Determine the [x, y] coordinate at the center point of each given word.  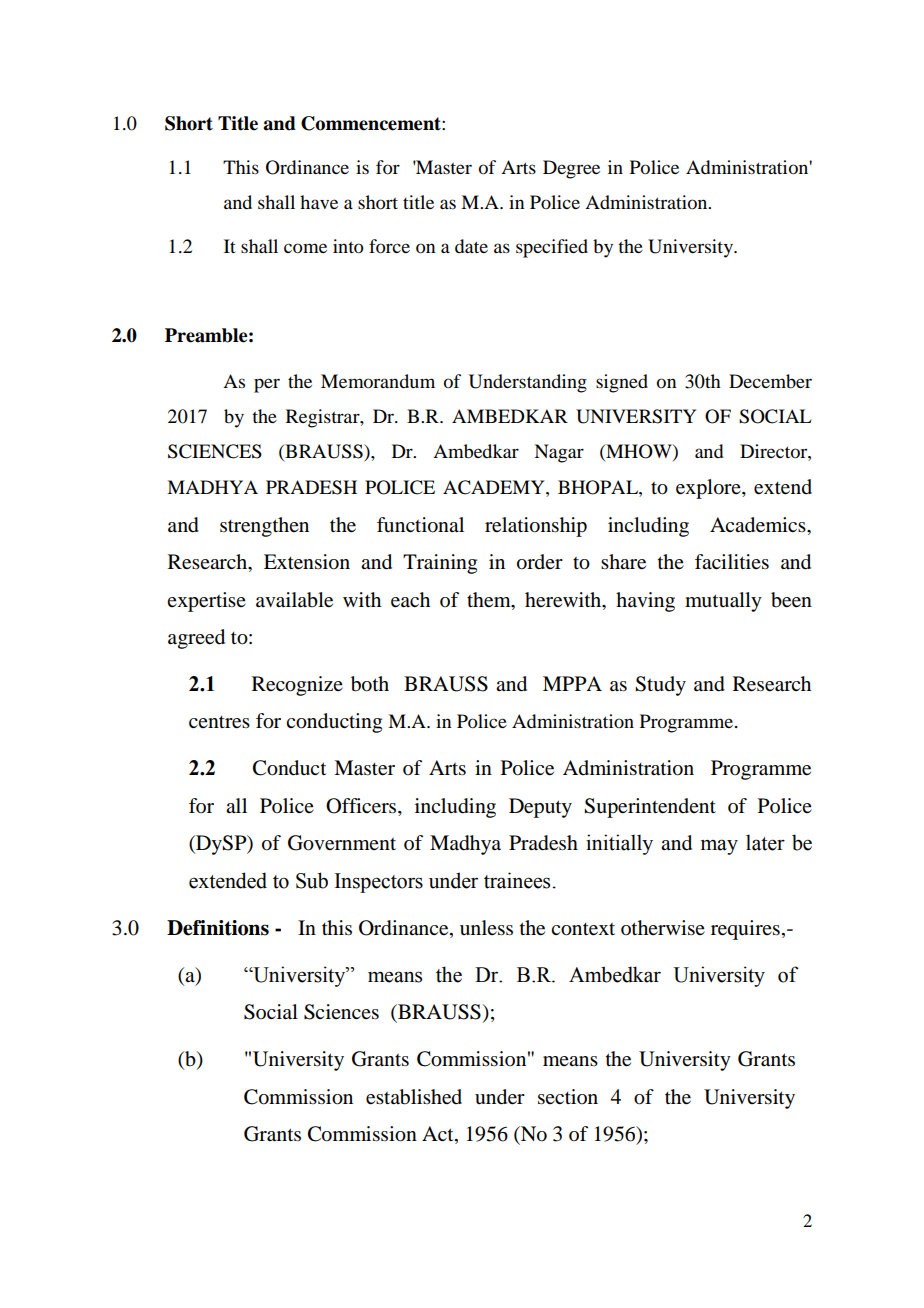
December [770, 381]
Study [660, 686]
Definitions [218, 928]
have [319, 202]
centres [219, 722]
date [471, 246]
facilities [732, 562]
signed [622, 383]
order [540, 562]
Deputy [540, 808]
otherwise [663, 928]
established [414, 1097]
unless [486, 928]
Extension [307, 562]
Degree [571, 169]
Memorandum [378, 381]
